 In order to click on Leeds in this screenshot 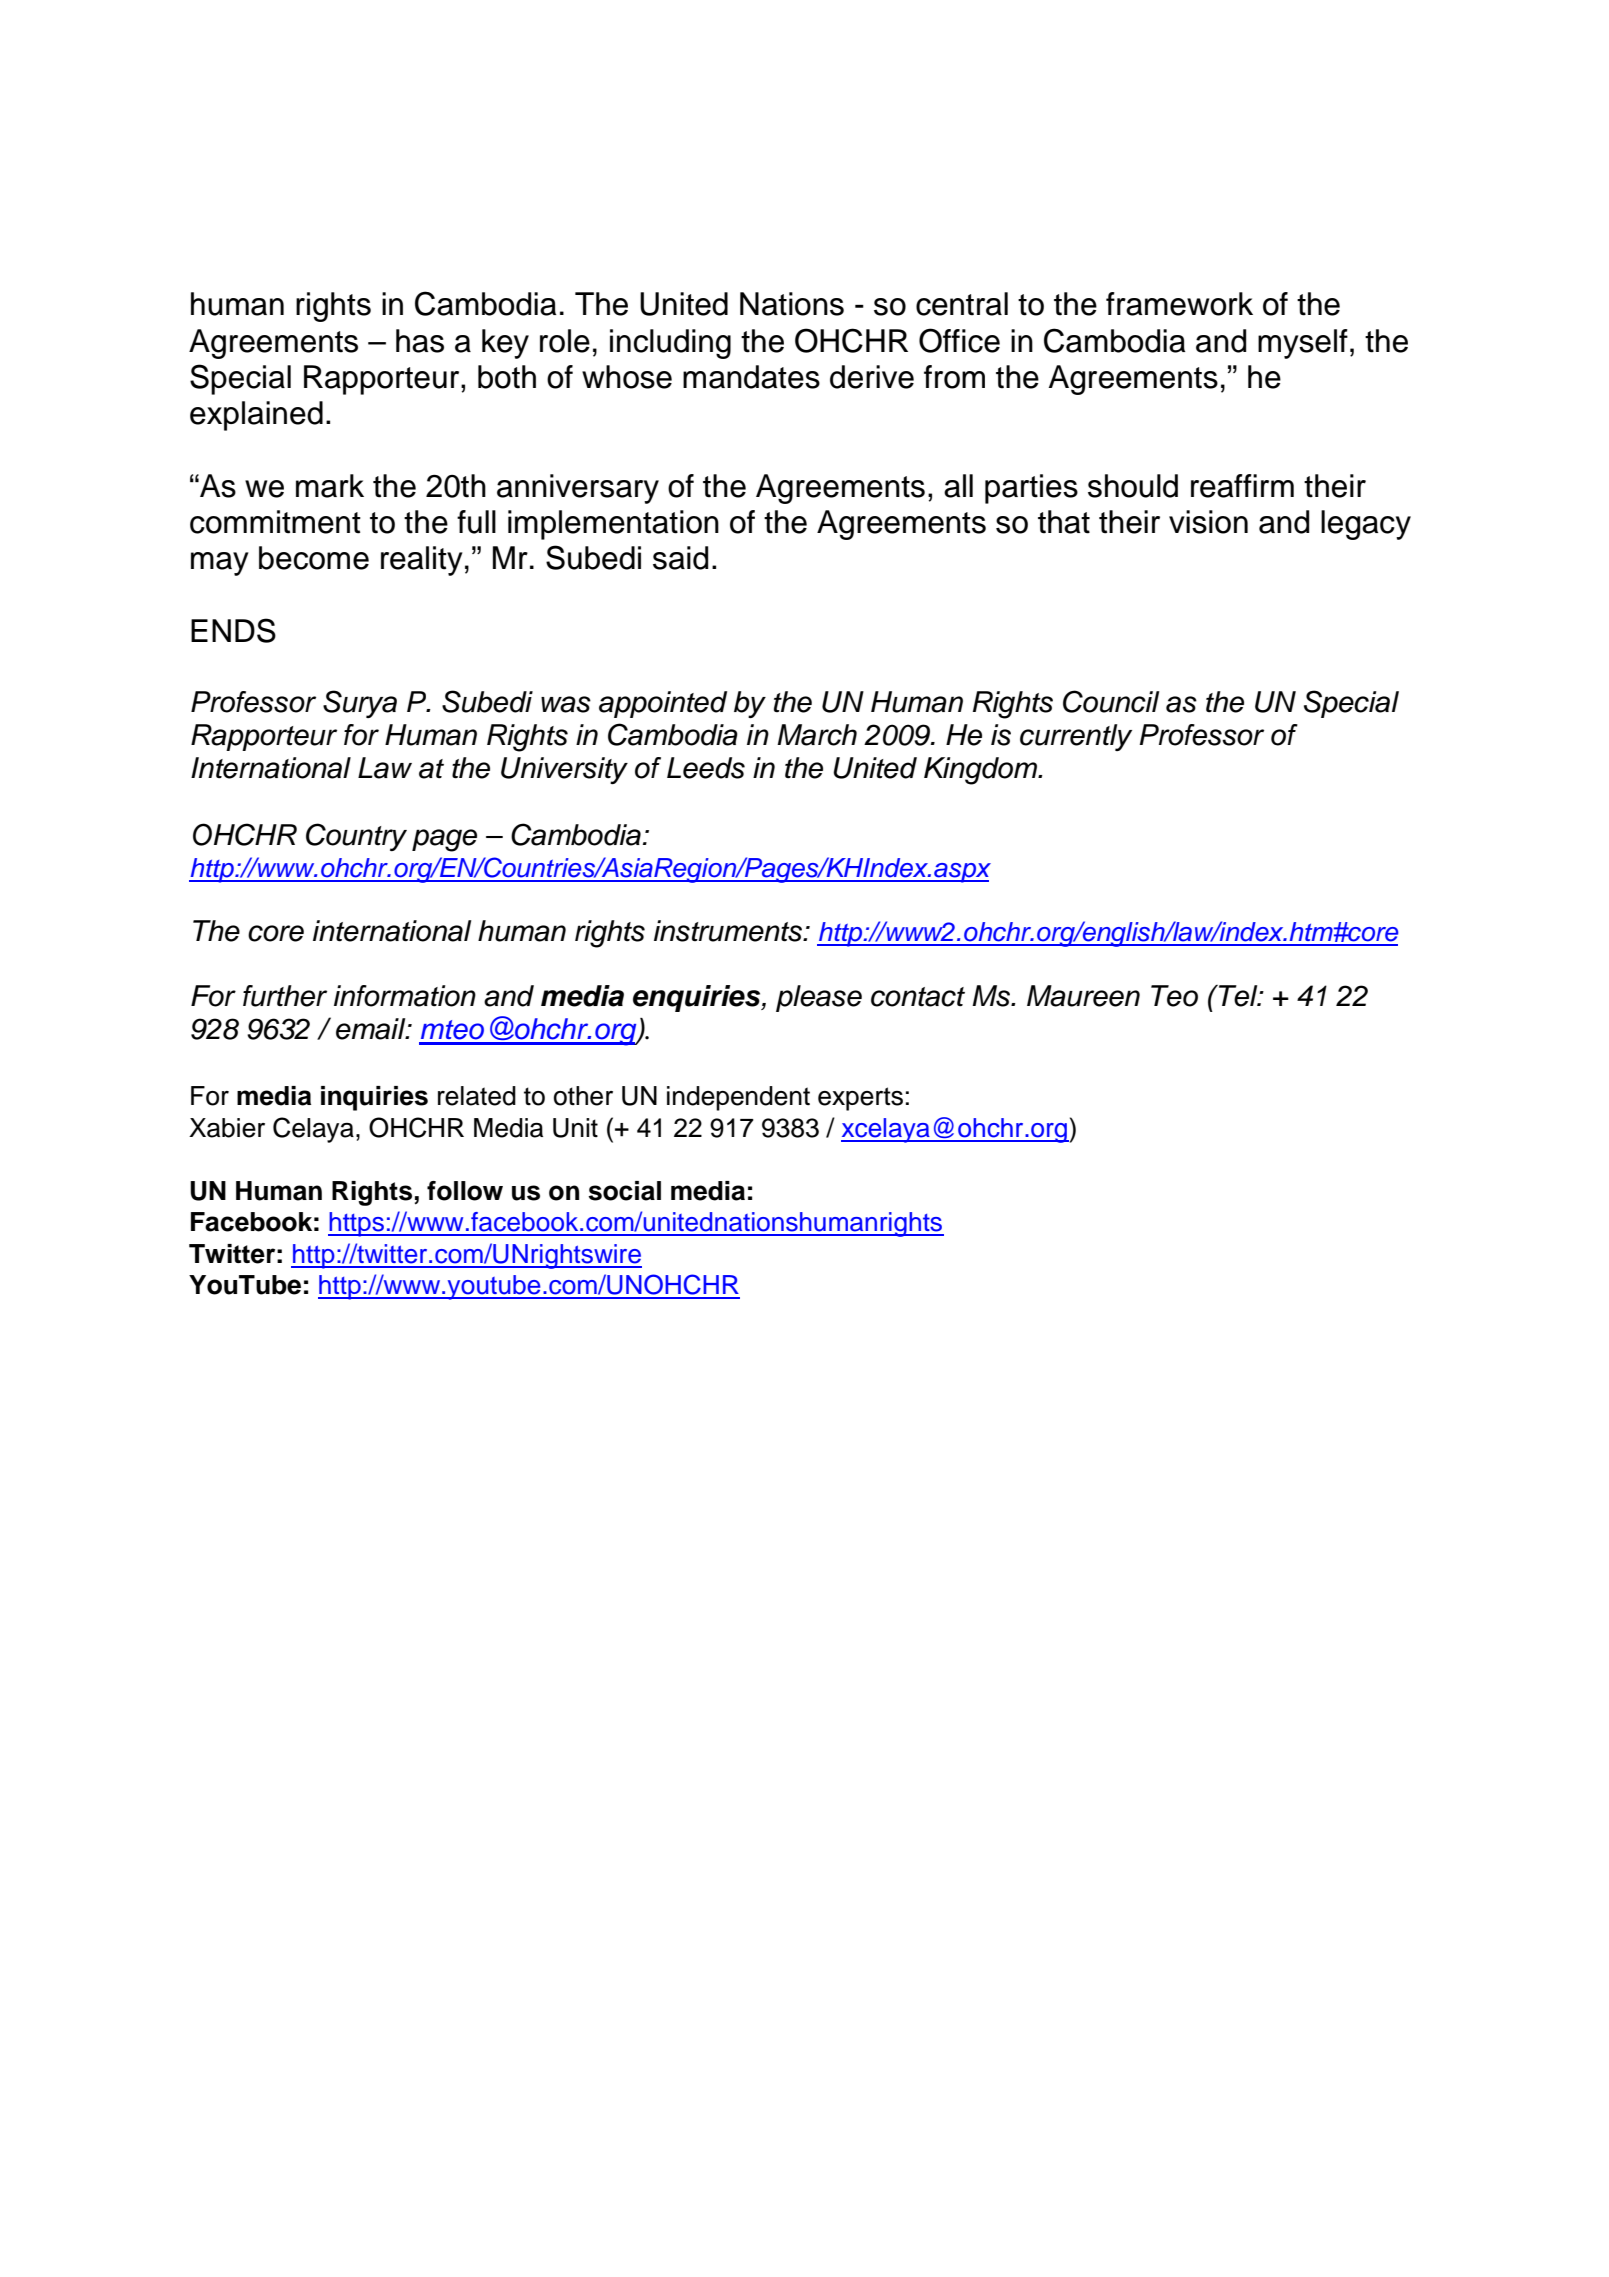, I will do `click(706, 768)`.
